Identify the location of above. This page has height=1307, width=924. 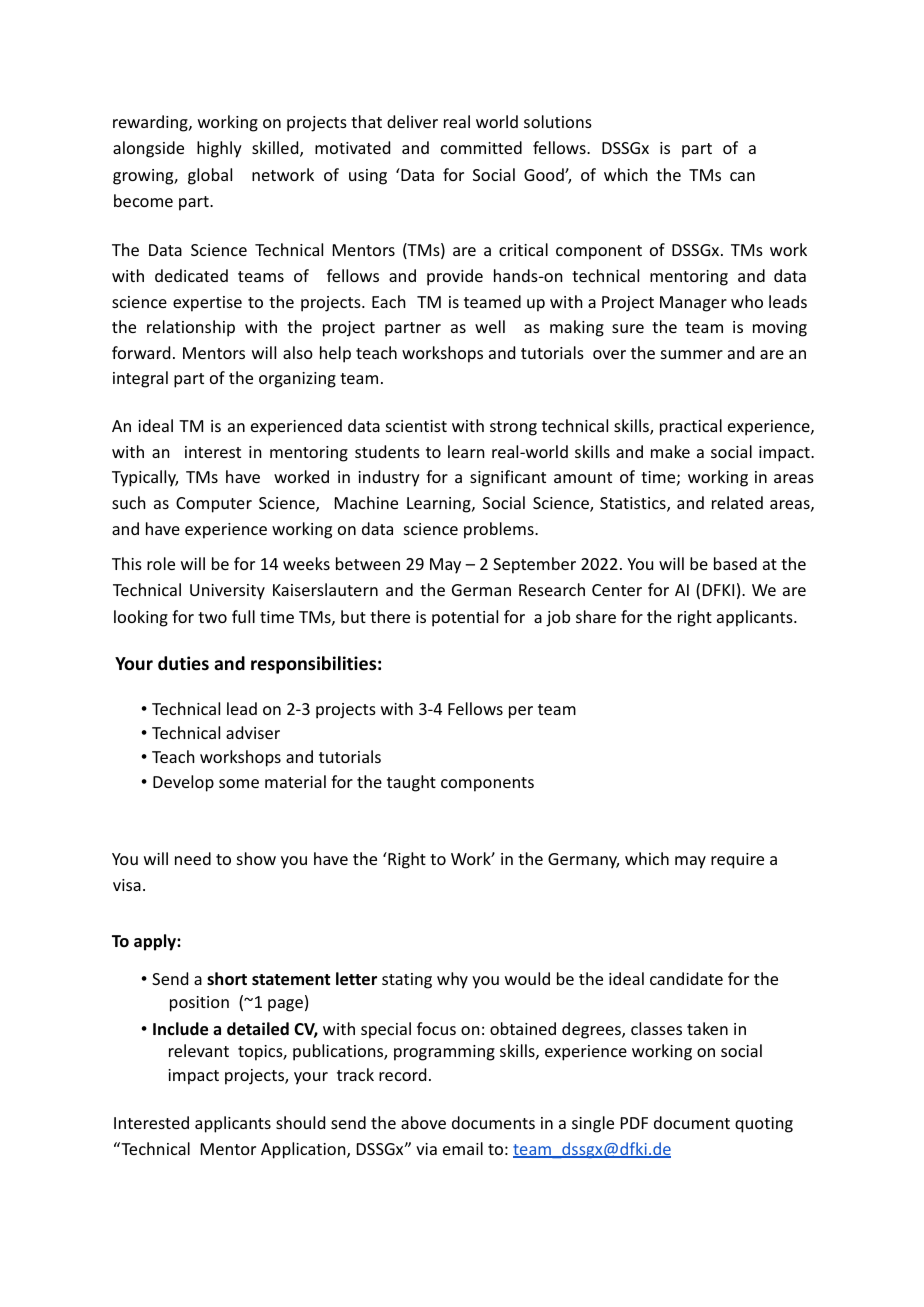
(423, 1122).
